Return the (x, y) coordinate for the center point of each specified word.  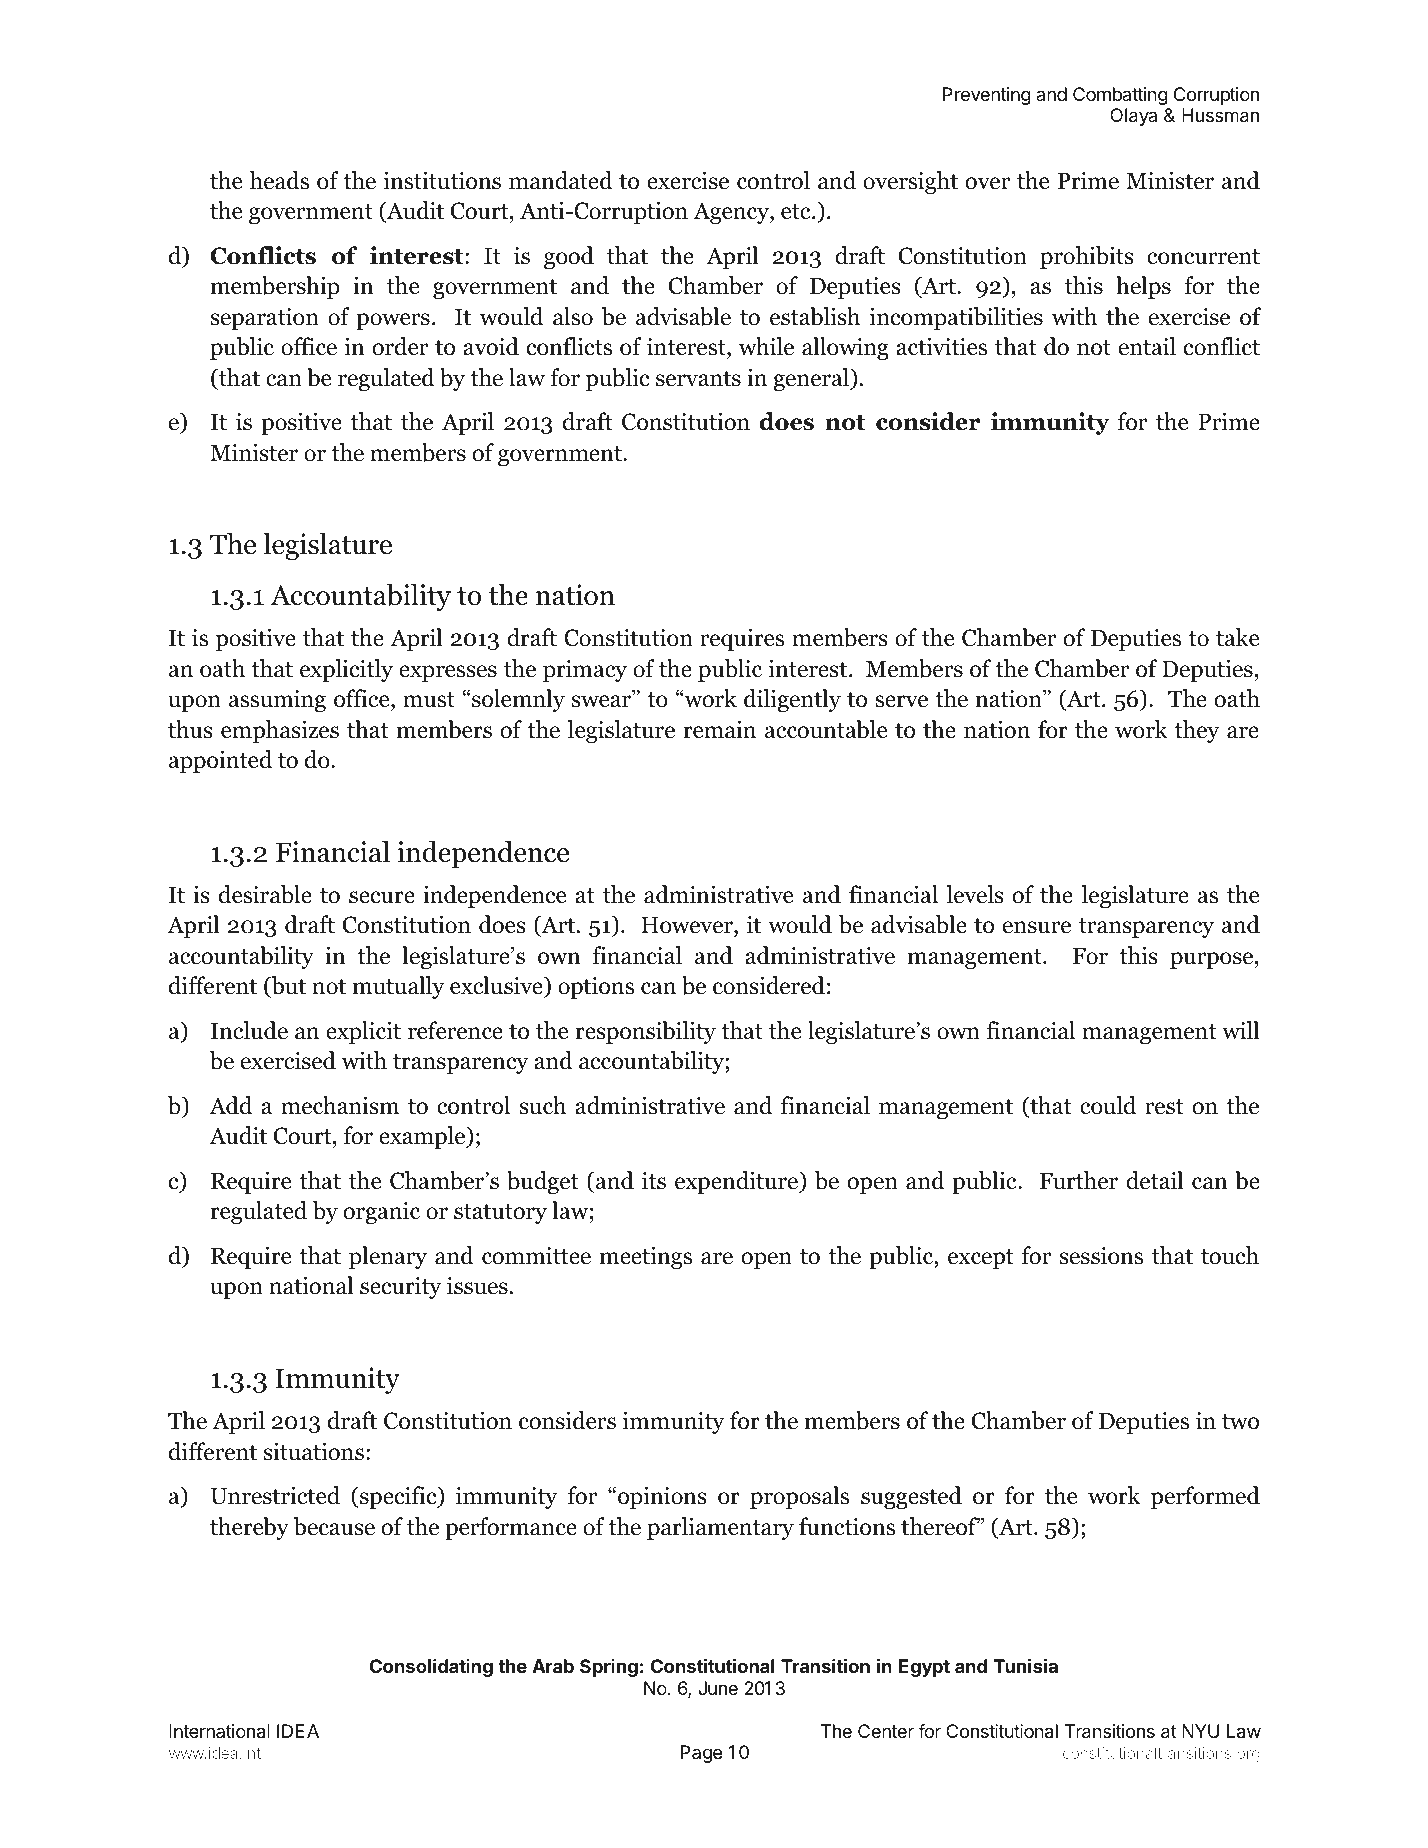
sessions (1101, 1256)
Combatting (1120, 96)
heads (279, 180)
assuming (277, 700)
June (718, 1688)
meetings (645, 1257)
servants (698, 379)
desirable (265, 894)
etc (797, 212)
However (688, 926)
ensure (1037, 927)
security (400, 1288)
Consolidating (431, 1668)
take (1237, 637)
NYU (1200, 1731)
